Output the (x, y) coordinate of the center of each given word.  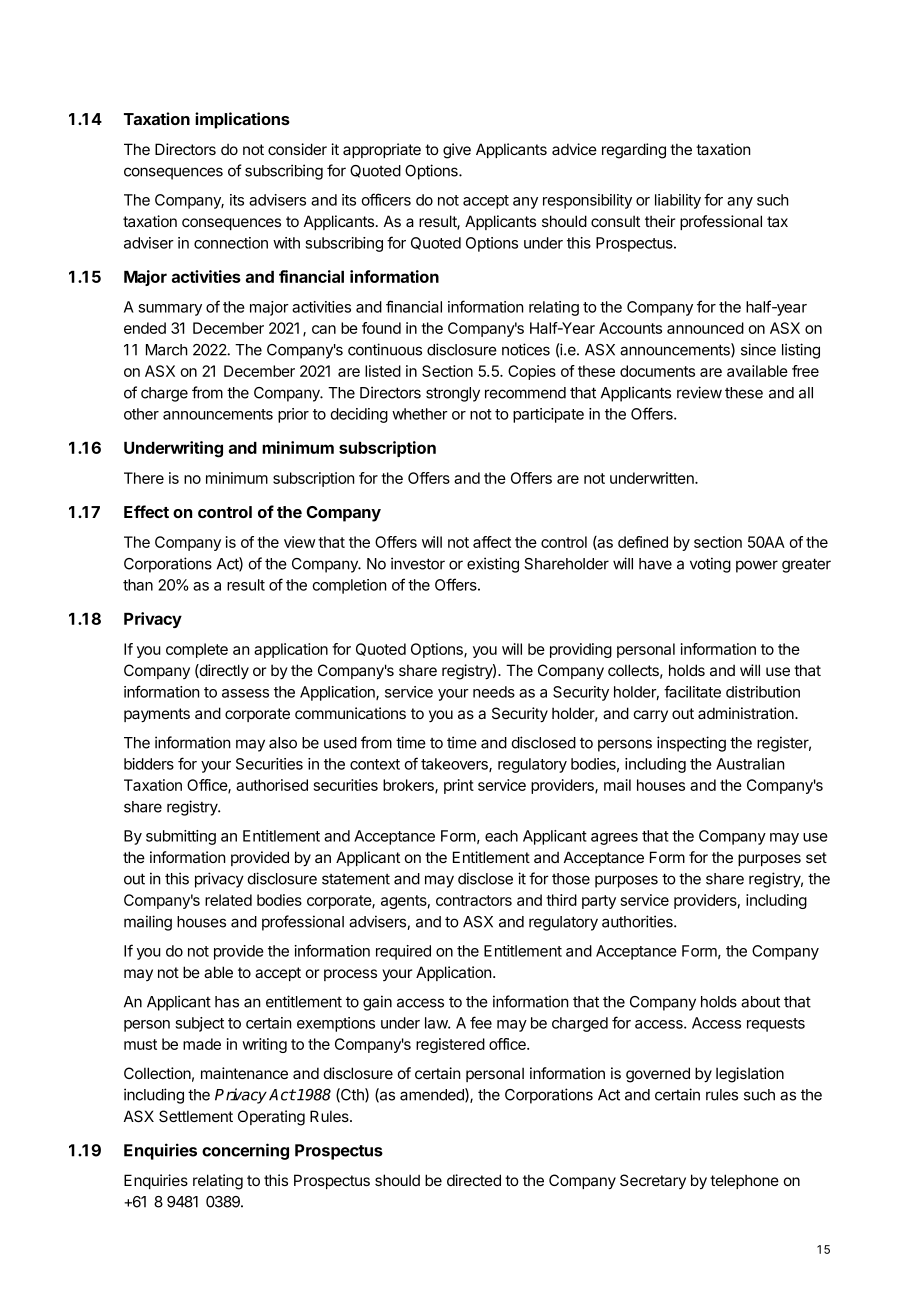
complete (197, 650)
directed (474, 1180)
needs (494, 692)
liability (678, 201)
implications (242, 120)
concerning (245, 1151)
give (457, 151)
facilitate (692, 691)
